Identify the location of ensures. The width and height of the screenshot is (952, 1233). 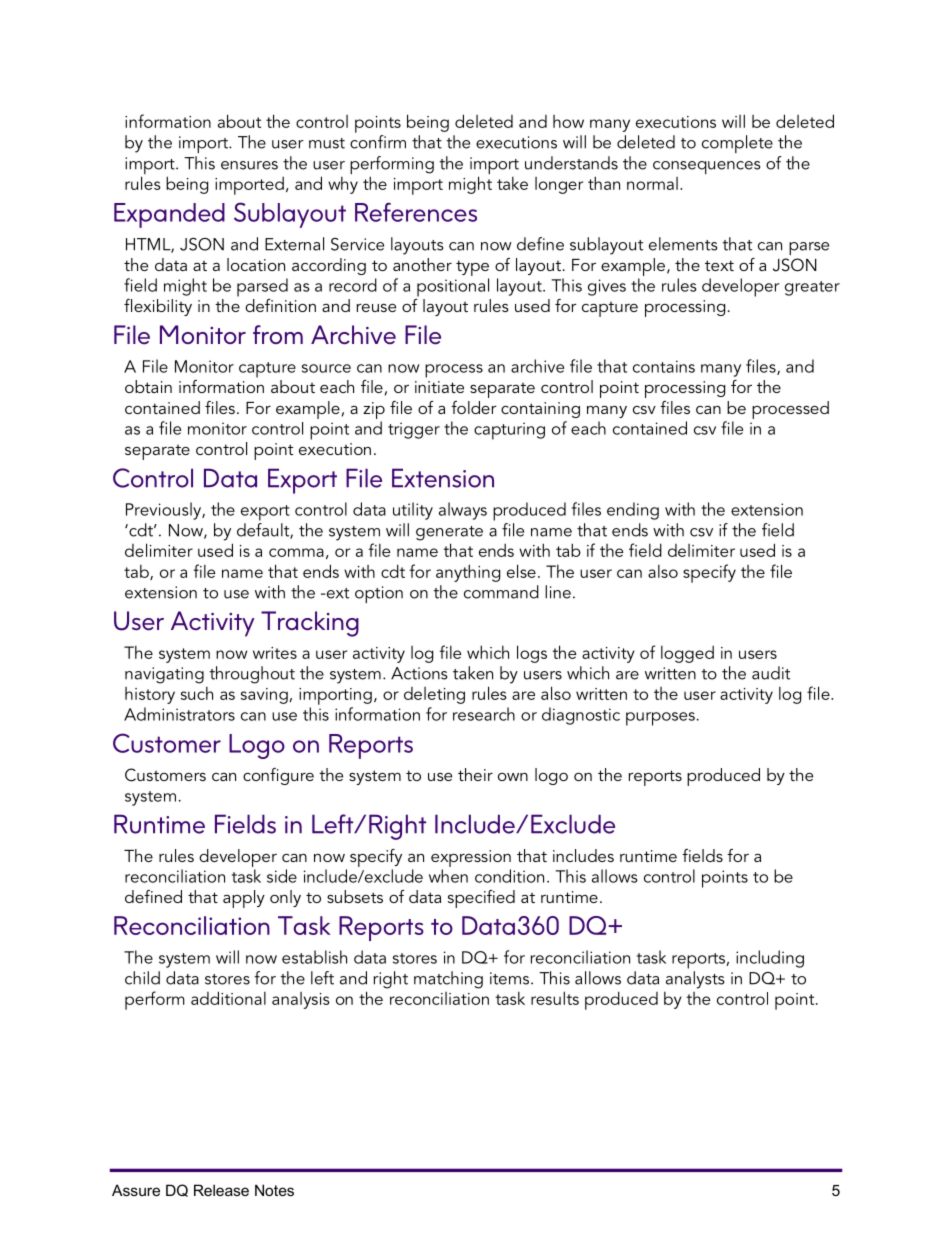
(249, 165).
